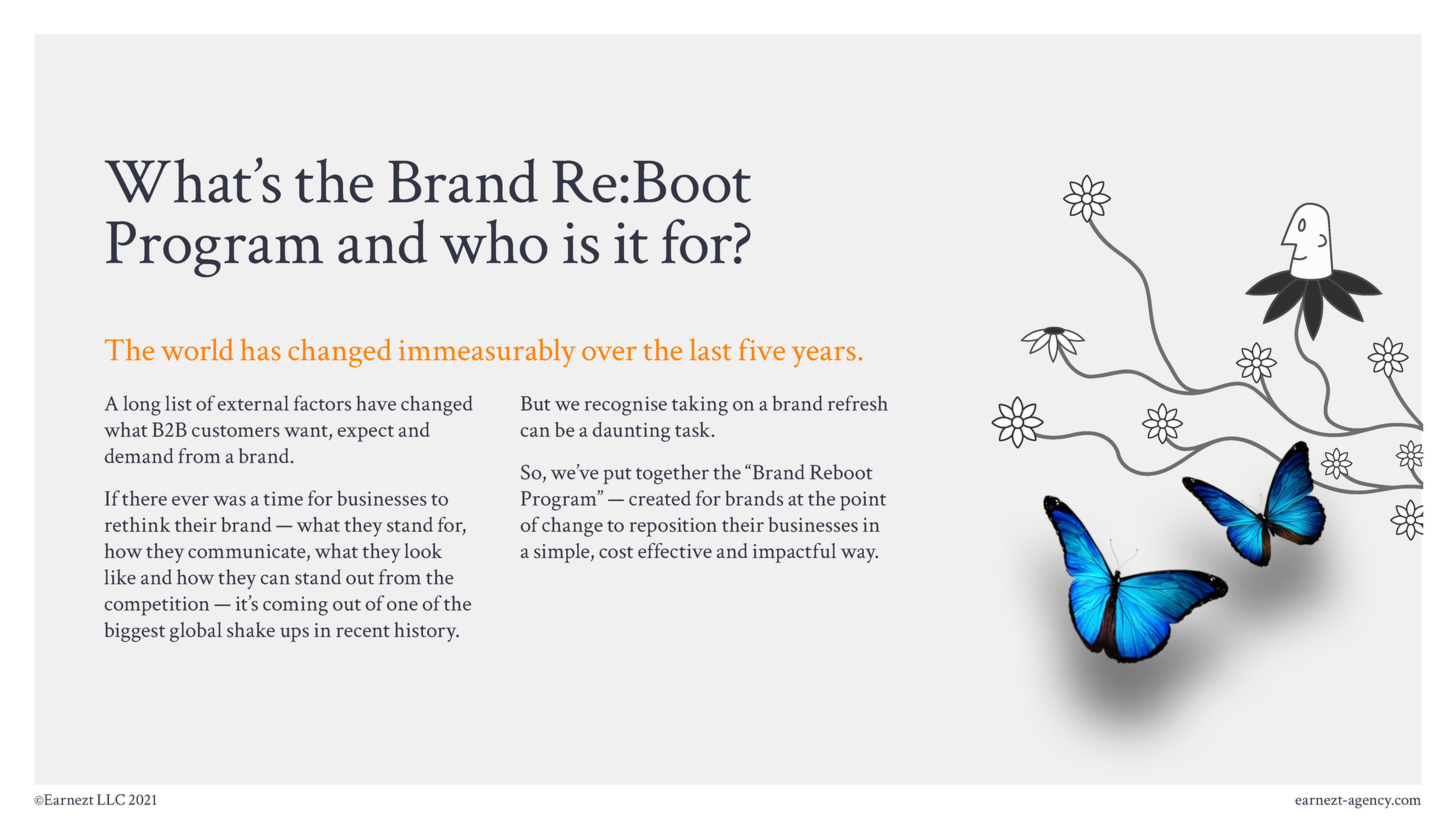 This page has width=1456, height=819. I want to click on immeasurably, so click(487, 352).
